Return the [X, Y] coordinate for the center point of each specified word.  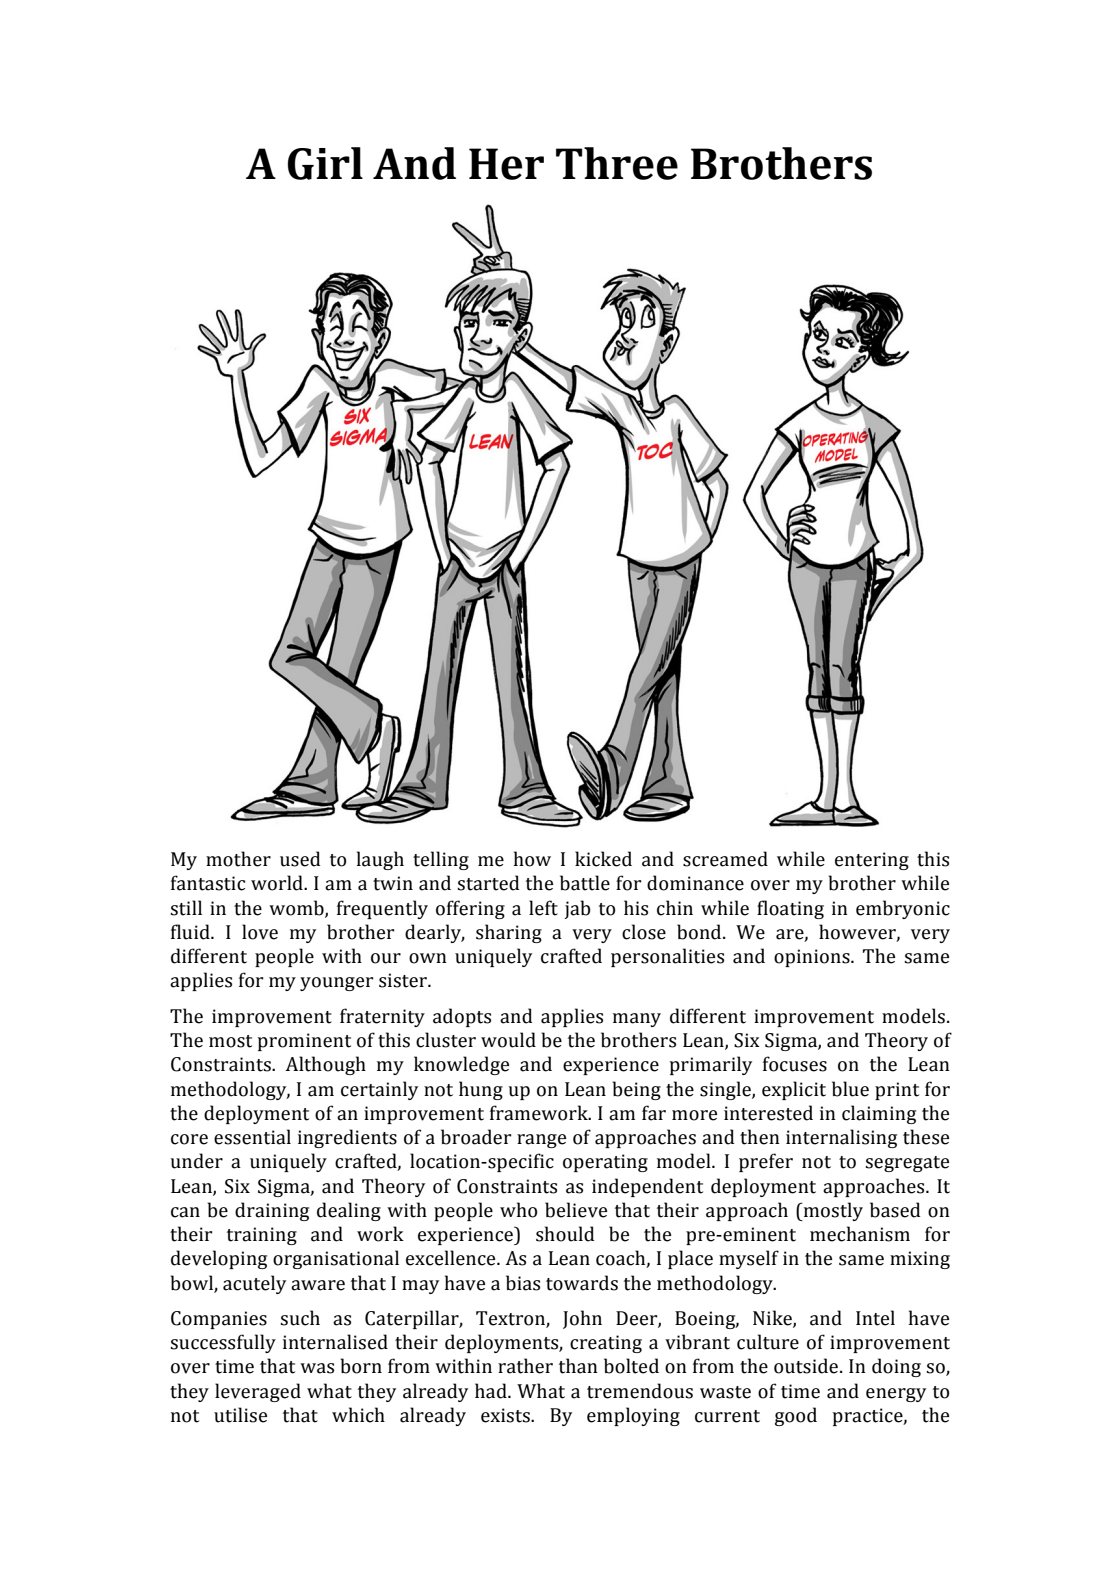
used [300, 859]
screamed [725, 859]
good [796, 1416]
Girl [325, 163]
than [578, 1366]
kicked [603, 859]
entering [872, 861]
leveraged [258, 1392]
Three [617, 163]
